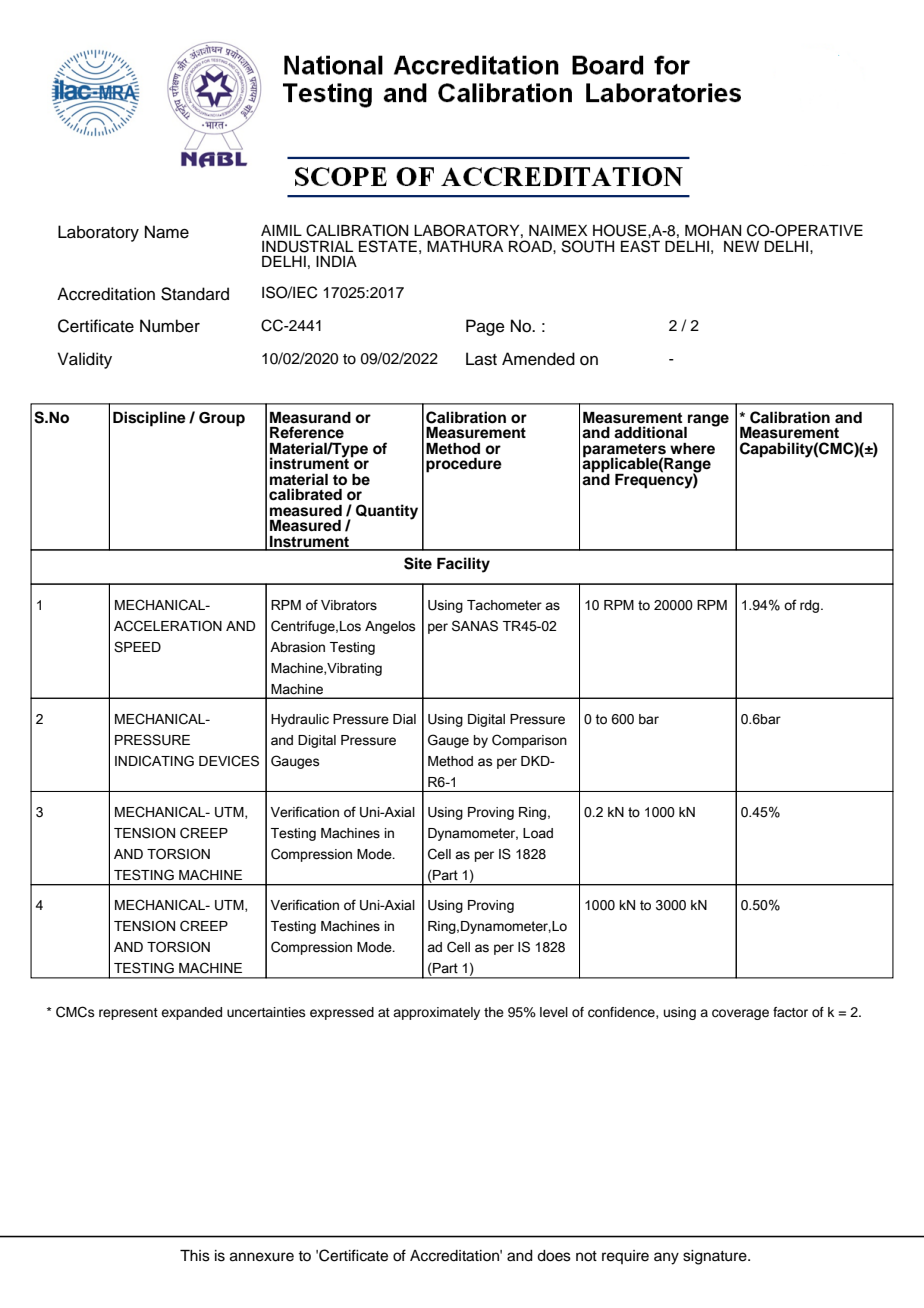 The image size is (924, 1308). What do you see at coordinates (388, 246) in the page?
I see `ESTATE` at bounding box center [388, 246].
